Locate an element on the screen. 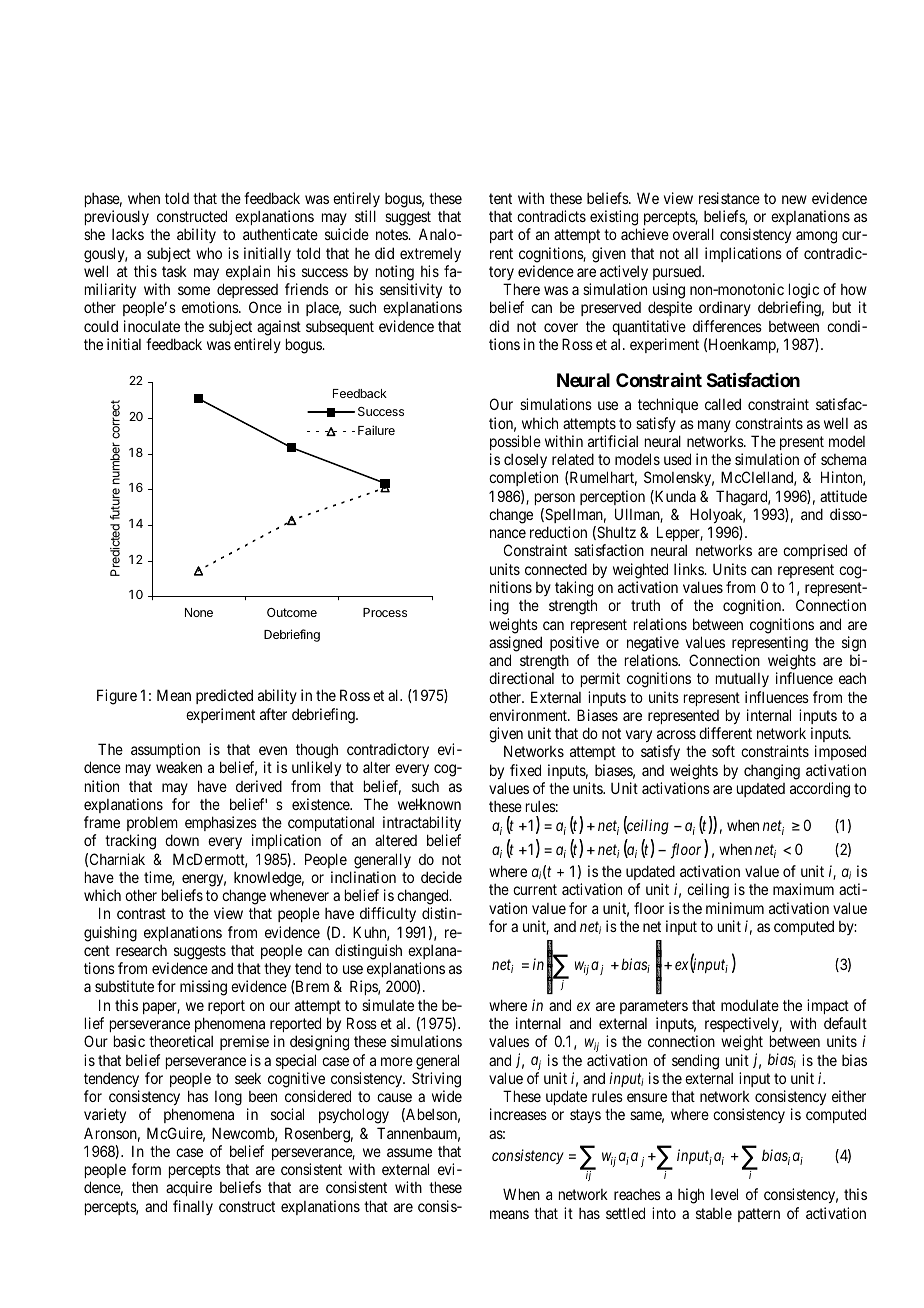 This screenshot has width=924, height=1308. who is located at coordinates (209, 253).
